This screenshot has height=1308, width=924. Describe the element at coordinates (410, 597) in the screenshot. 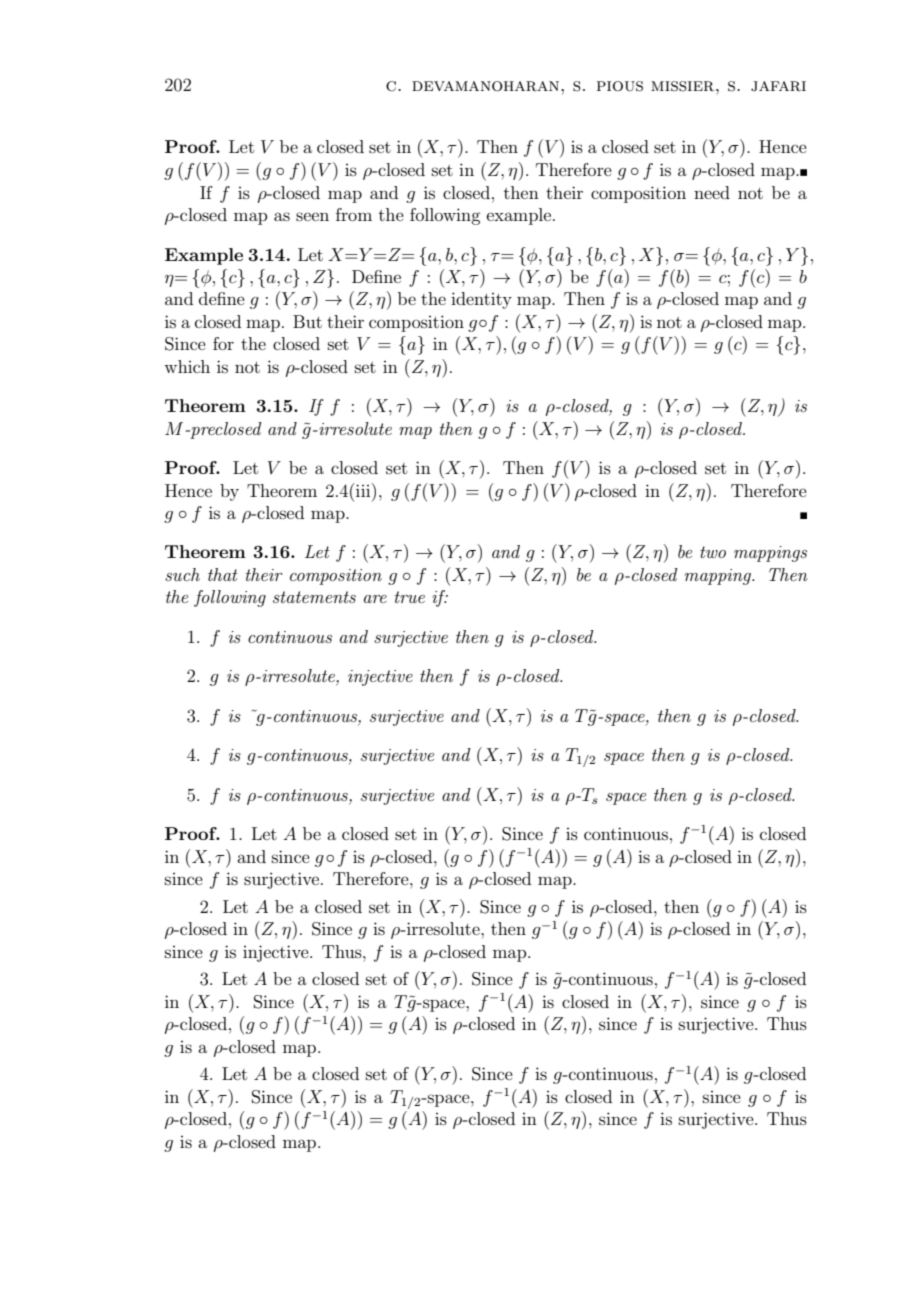

I see `true` at that location.
